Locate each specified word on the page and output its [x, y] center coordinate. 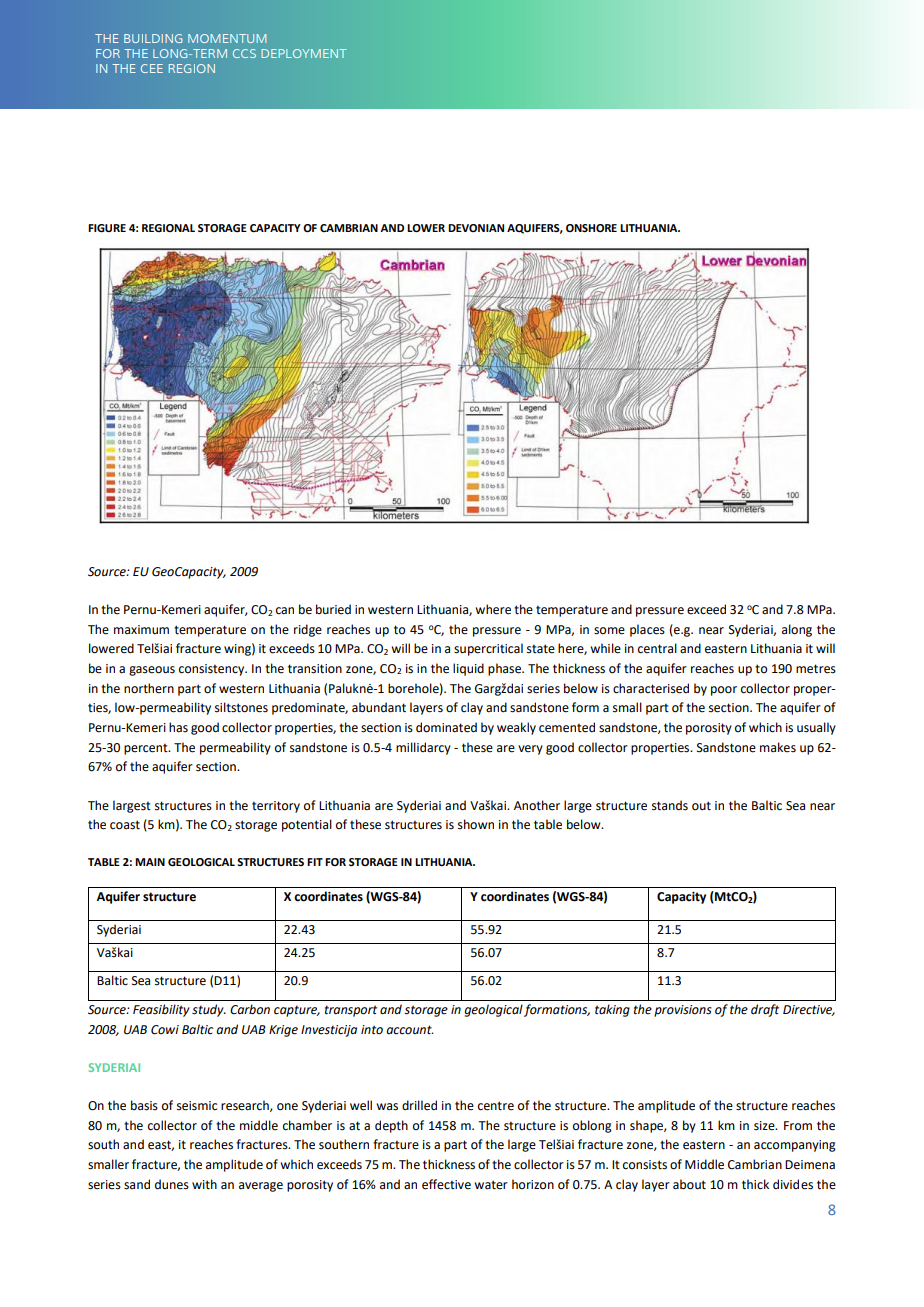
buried [333, 609]
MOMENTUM [227, 38]
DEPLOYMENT [304, 53]
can [285, 611]
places [647, 630]
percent [147, 749]
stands [670, 805]
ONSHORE [591, 228]
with [204, 1184]
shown [476, 824]
